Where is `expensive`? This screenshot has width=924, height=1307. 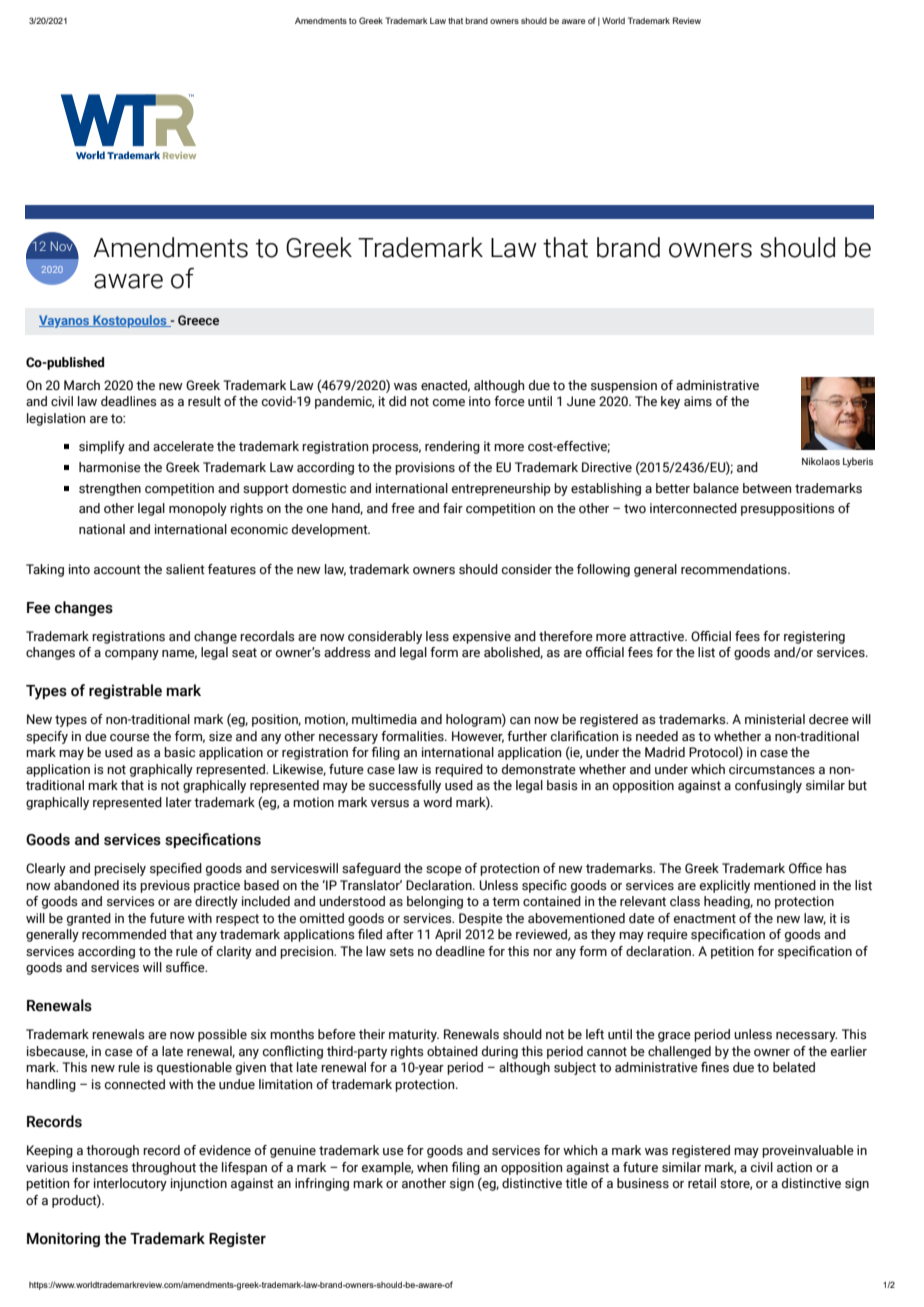 expensive is located at coordinates (482, 637).
